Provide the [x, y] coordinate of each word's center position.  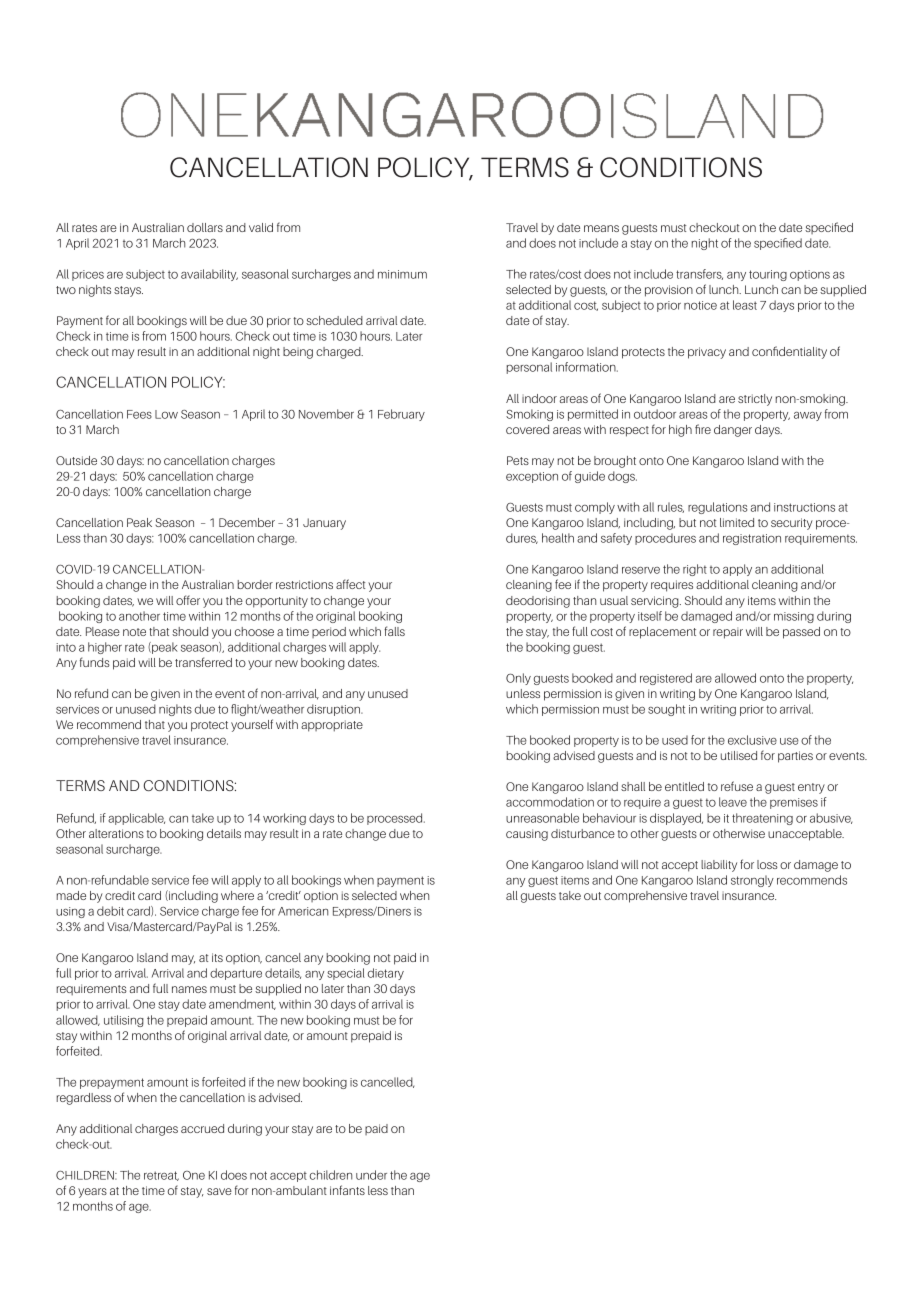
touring [768, 275]
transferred [203, 662]
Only [518, 679]
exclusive [752, 740]
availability [209, 275]
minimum [402, 274]
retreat [161, 1176]
